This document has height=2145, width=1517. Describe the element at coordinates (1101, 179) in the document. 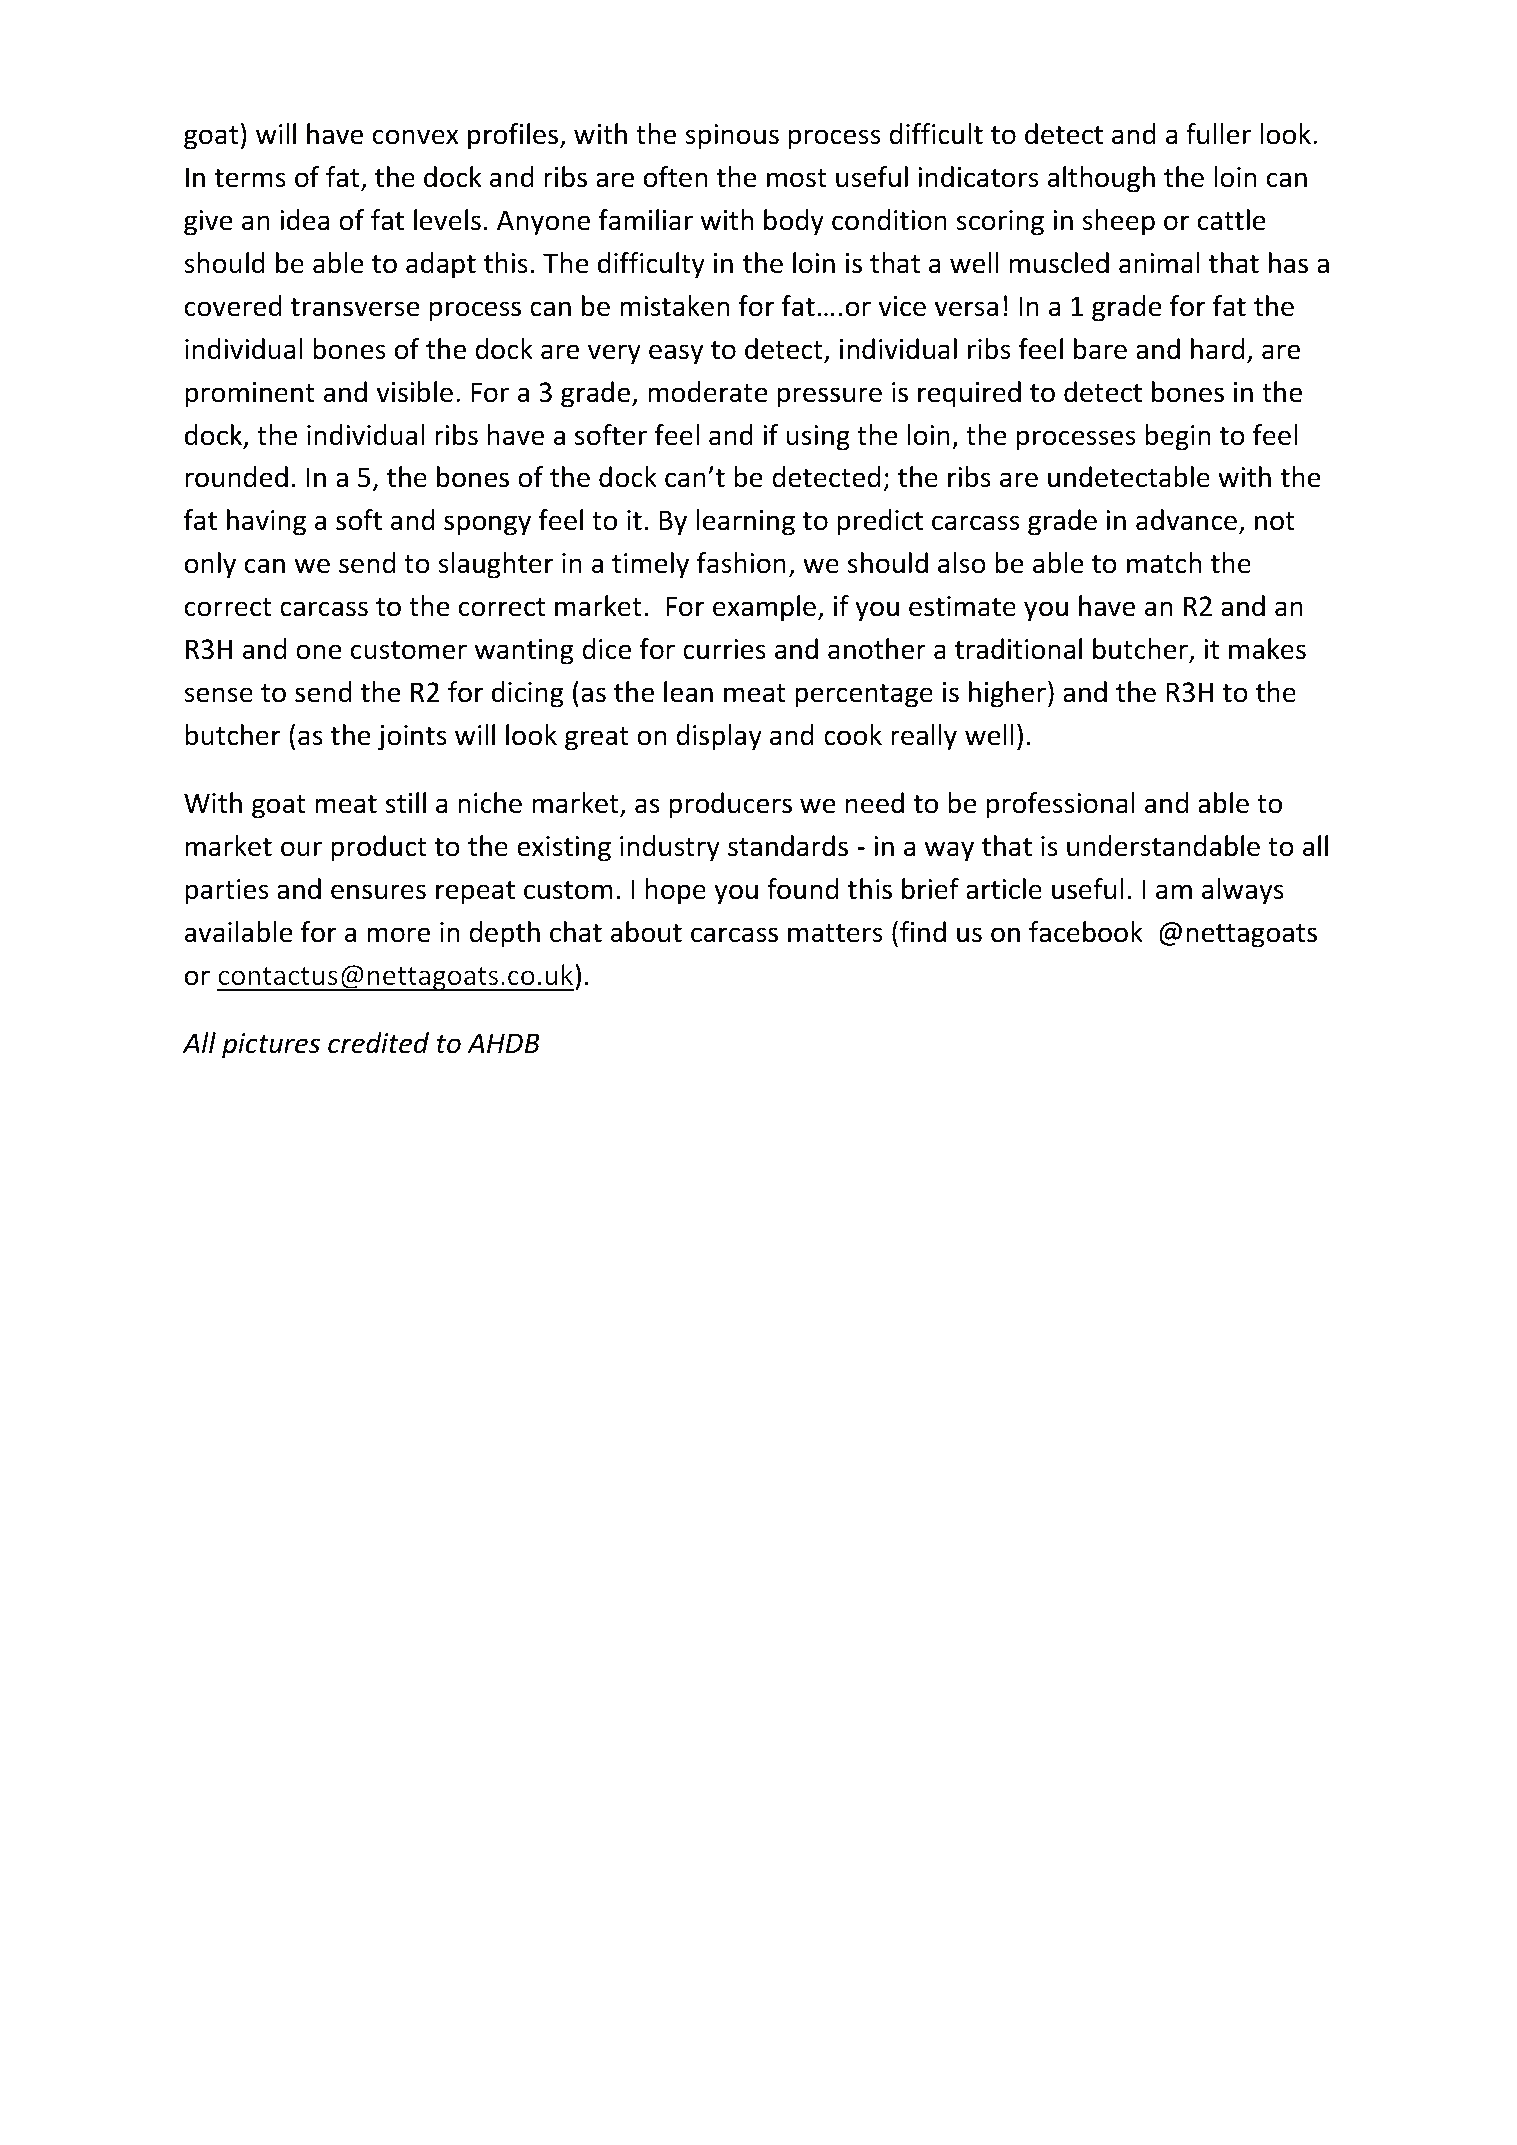

I see `although` at that location.
